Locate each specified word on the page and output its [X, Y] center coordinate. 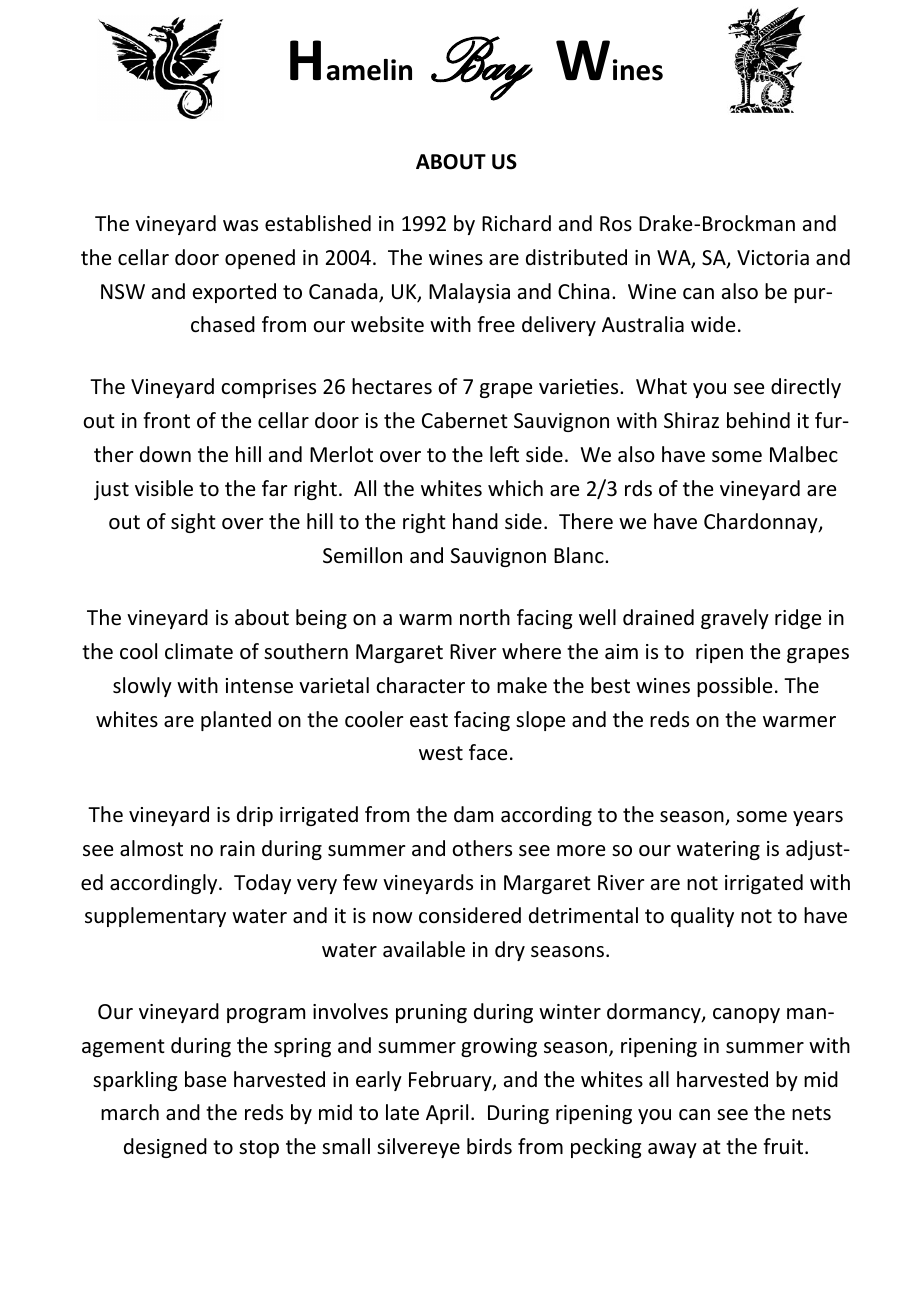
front [166, 420]
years [818, 818]
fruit [784, 1146]
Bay [482, 68]
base [205, 1079]
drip [255, 816]
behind [758, 420]
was [240, 225]
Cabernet [465, 420]
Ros [616, 223]
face [488, 752]
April [447, 1114]
